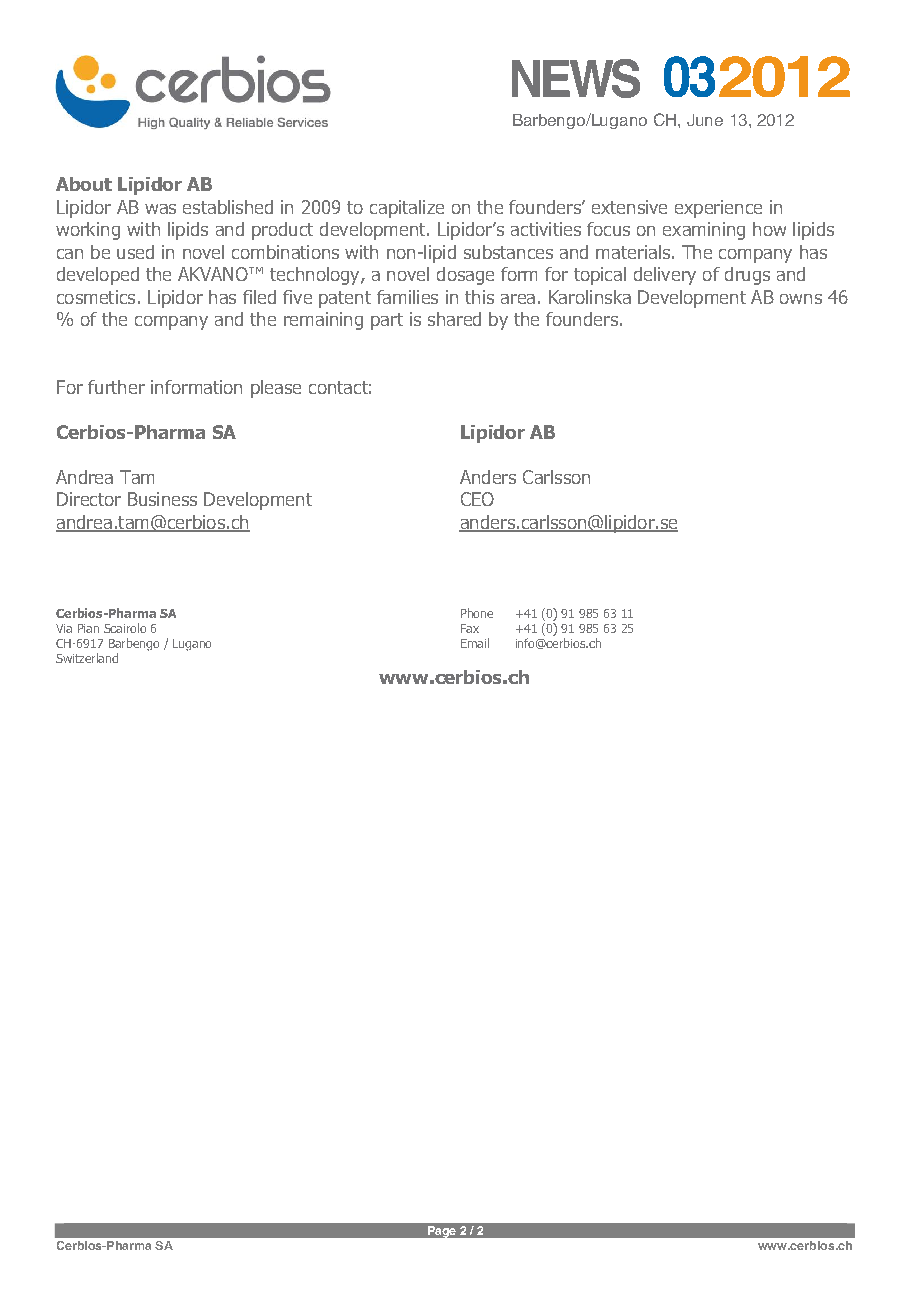 The height and width of the document is (1308, 924). I want to click on June, so click(705, 120).
